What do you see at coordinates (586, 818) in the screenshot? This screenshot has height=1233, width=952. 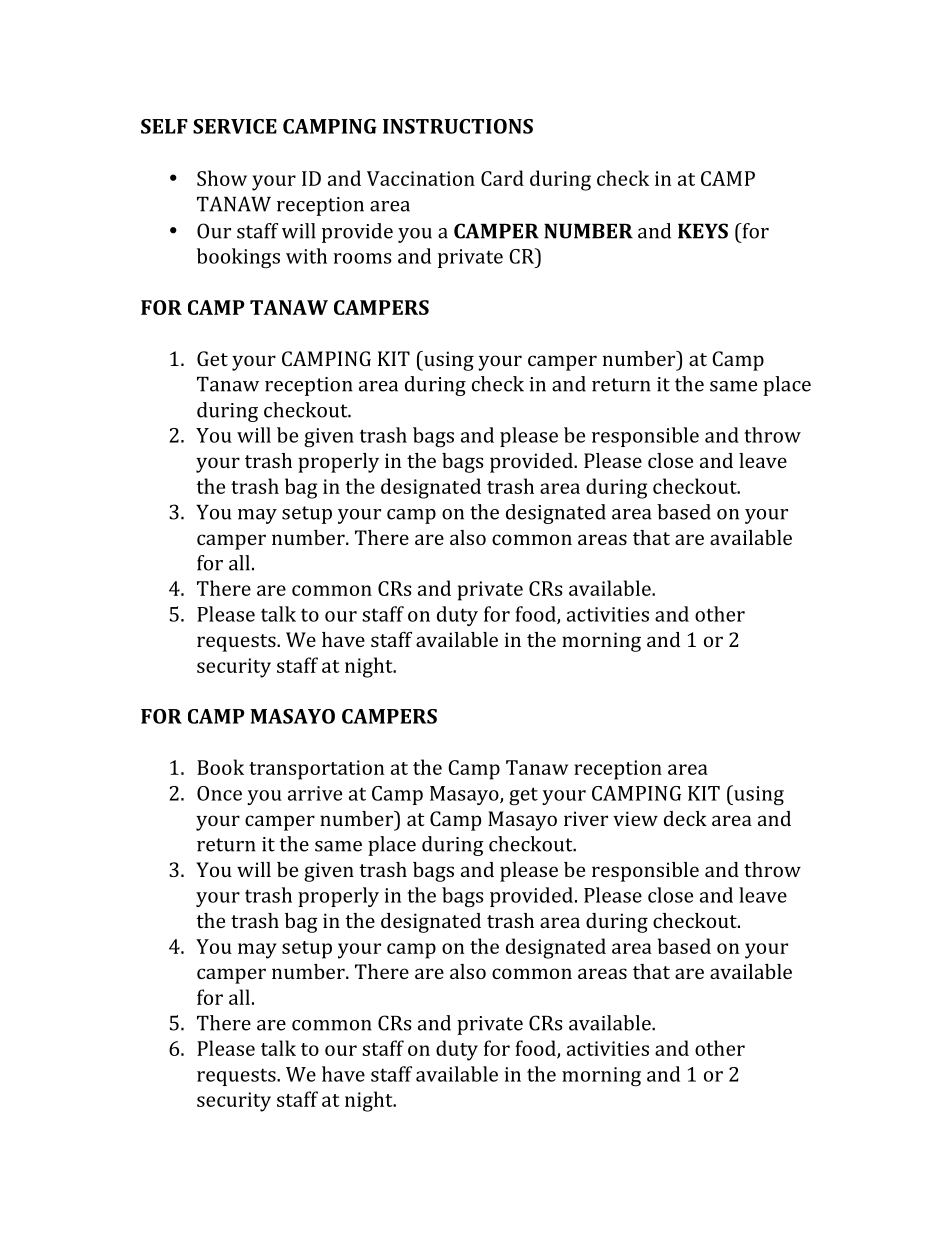 I see `river` at bounding box center [586, 818].
